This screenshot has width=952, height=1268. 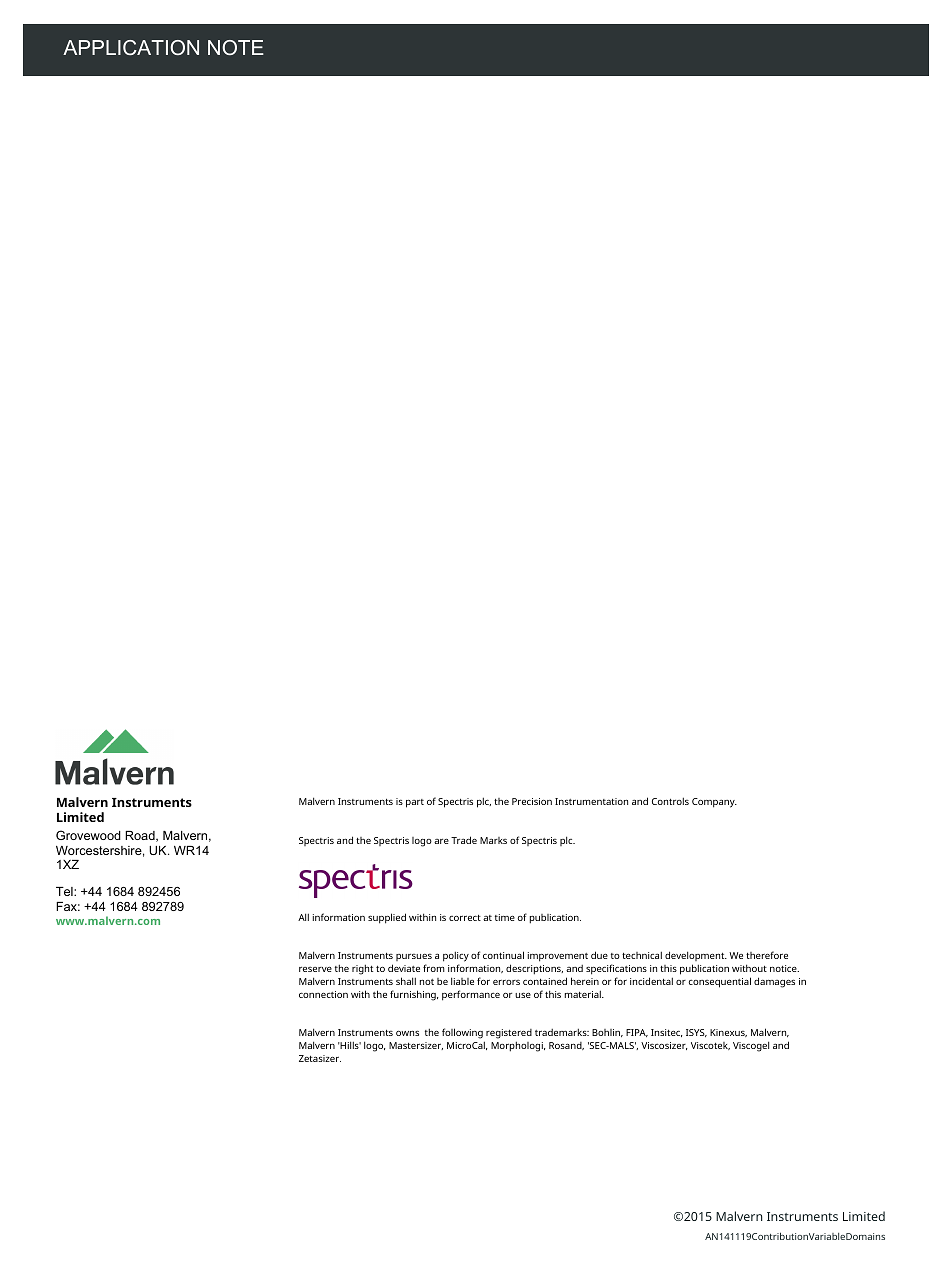 I want to click on development, so click(x=696, y=956).
